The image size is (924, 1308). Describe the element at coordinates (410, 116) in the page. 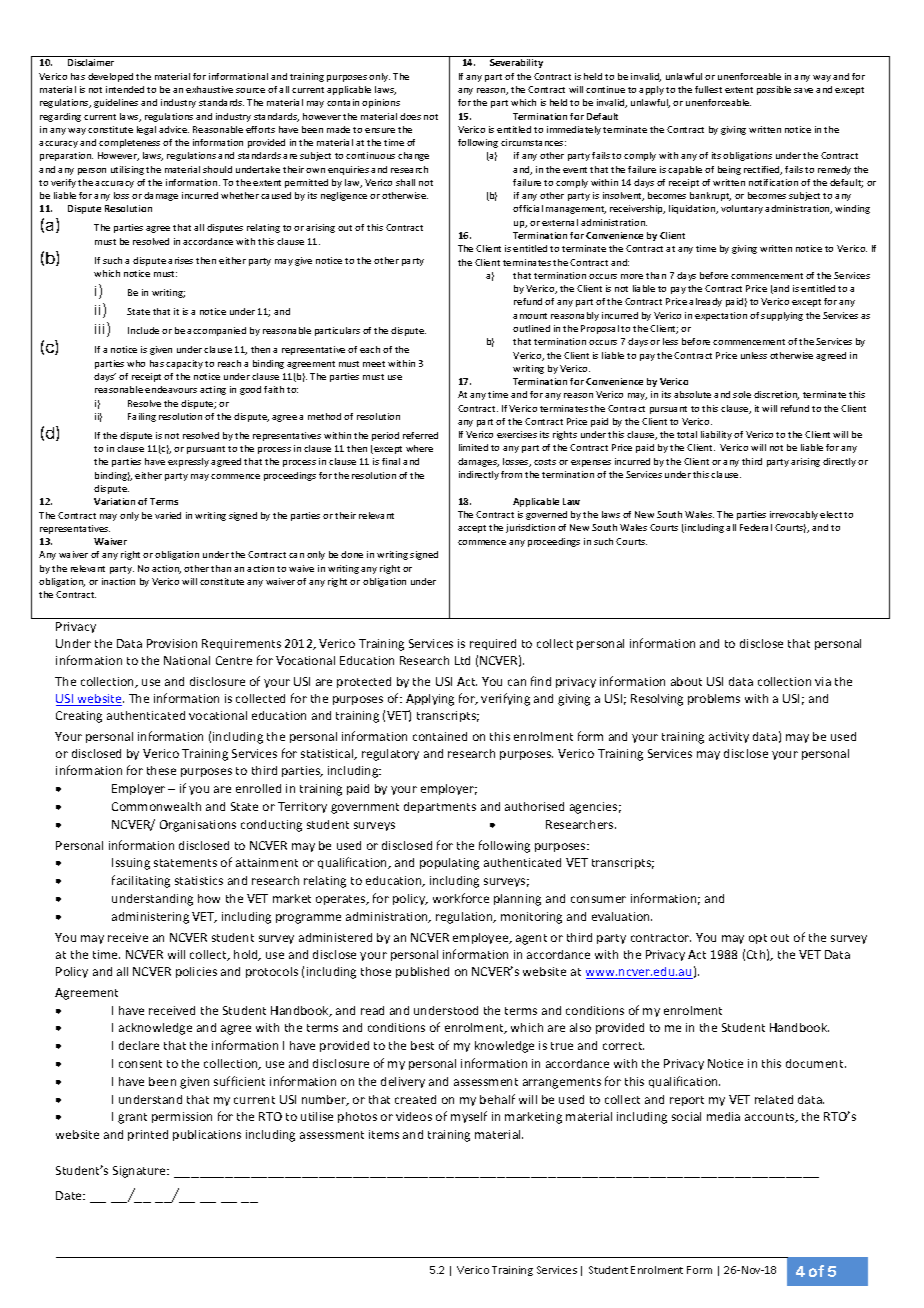

I see `does` at that location.
